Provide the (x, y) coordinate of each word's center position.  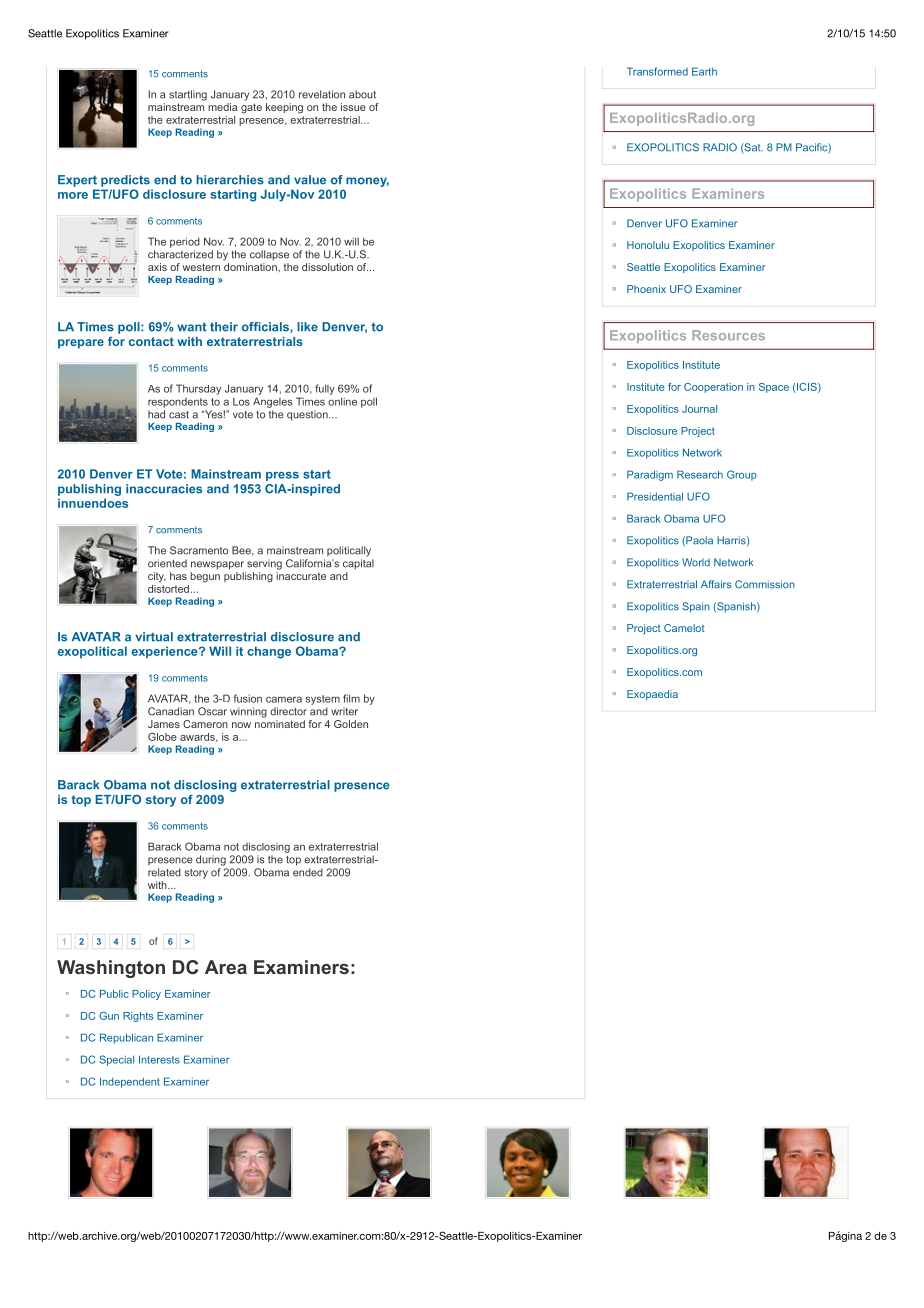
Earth (704, 71)
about (362, 94)
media (222, 107)
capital (358, 564)
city (157, 577)
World (696, 562)
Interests (159, 1059)
